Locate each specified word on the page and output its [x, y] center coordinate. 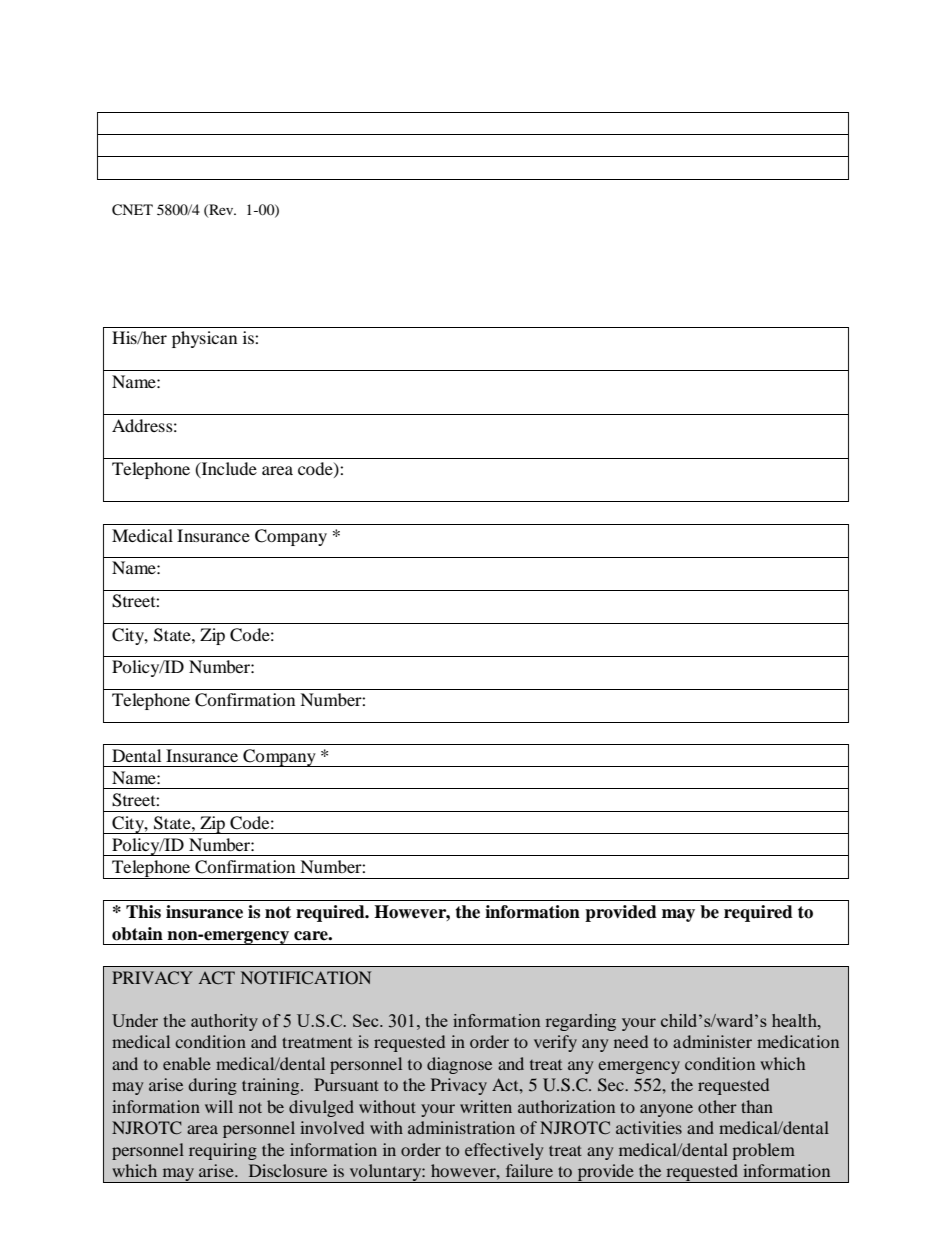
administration [461, 1127]
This [143, 912]
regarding [580, 1022]
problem [764, 1151]
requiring [223, 1151]
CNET [132, 210]
